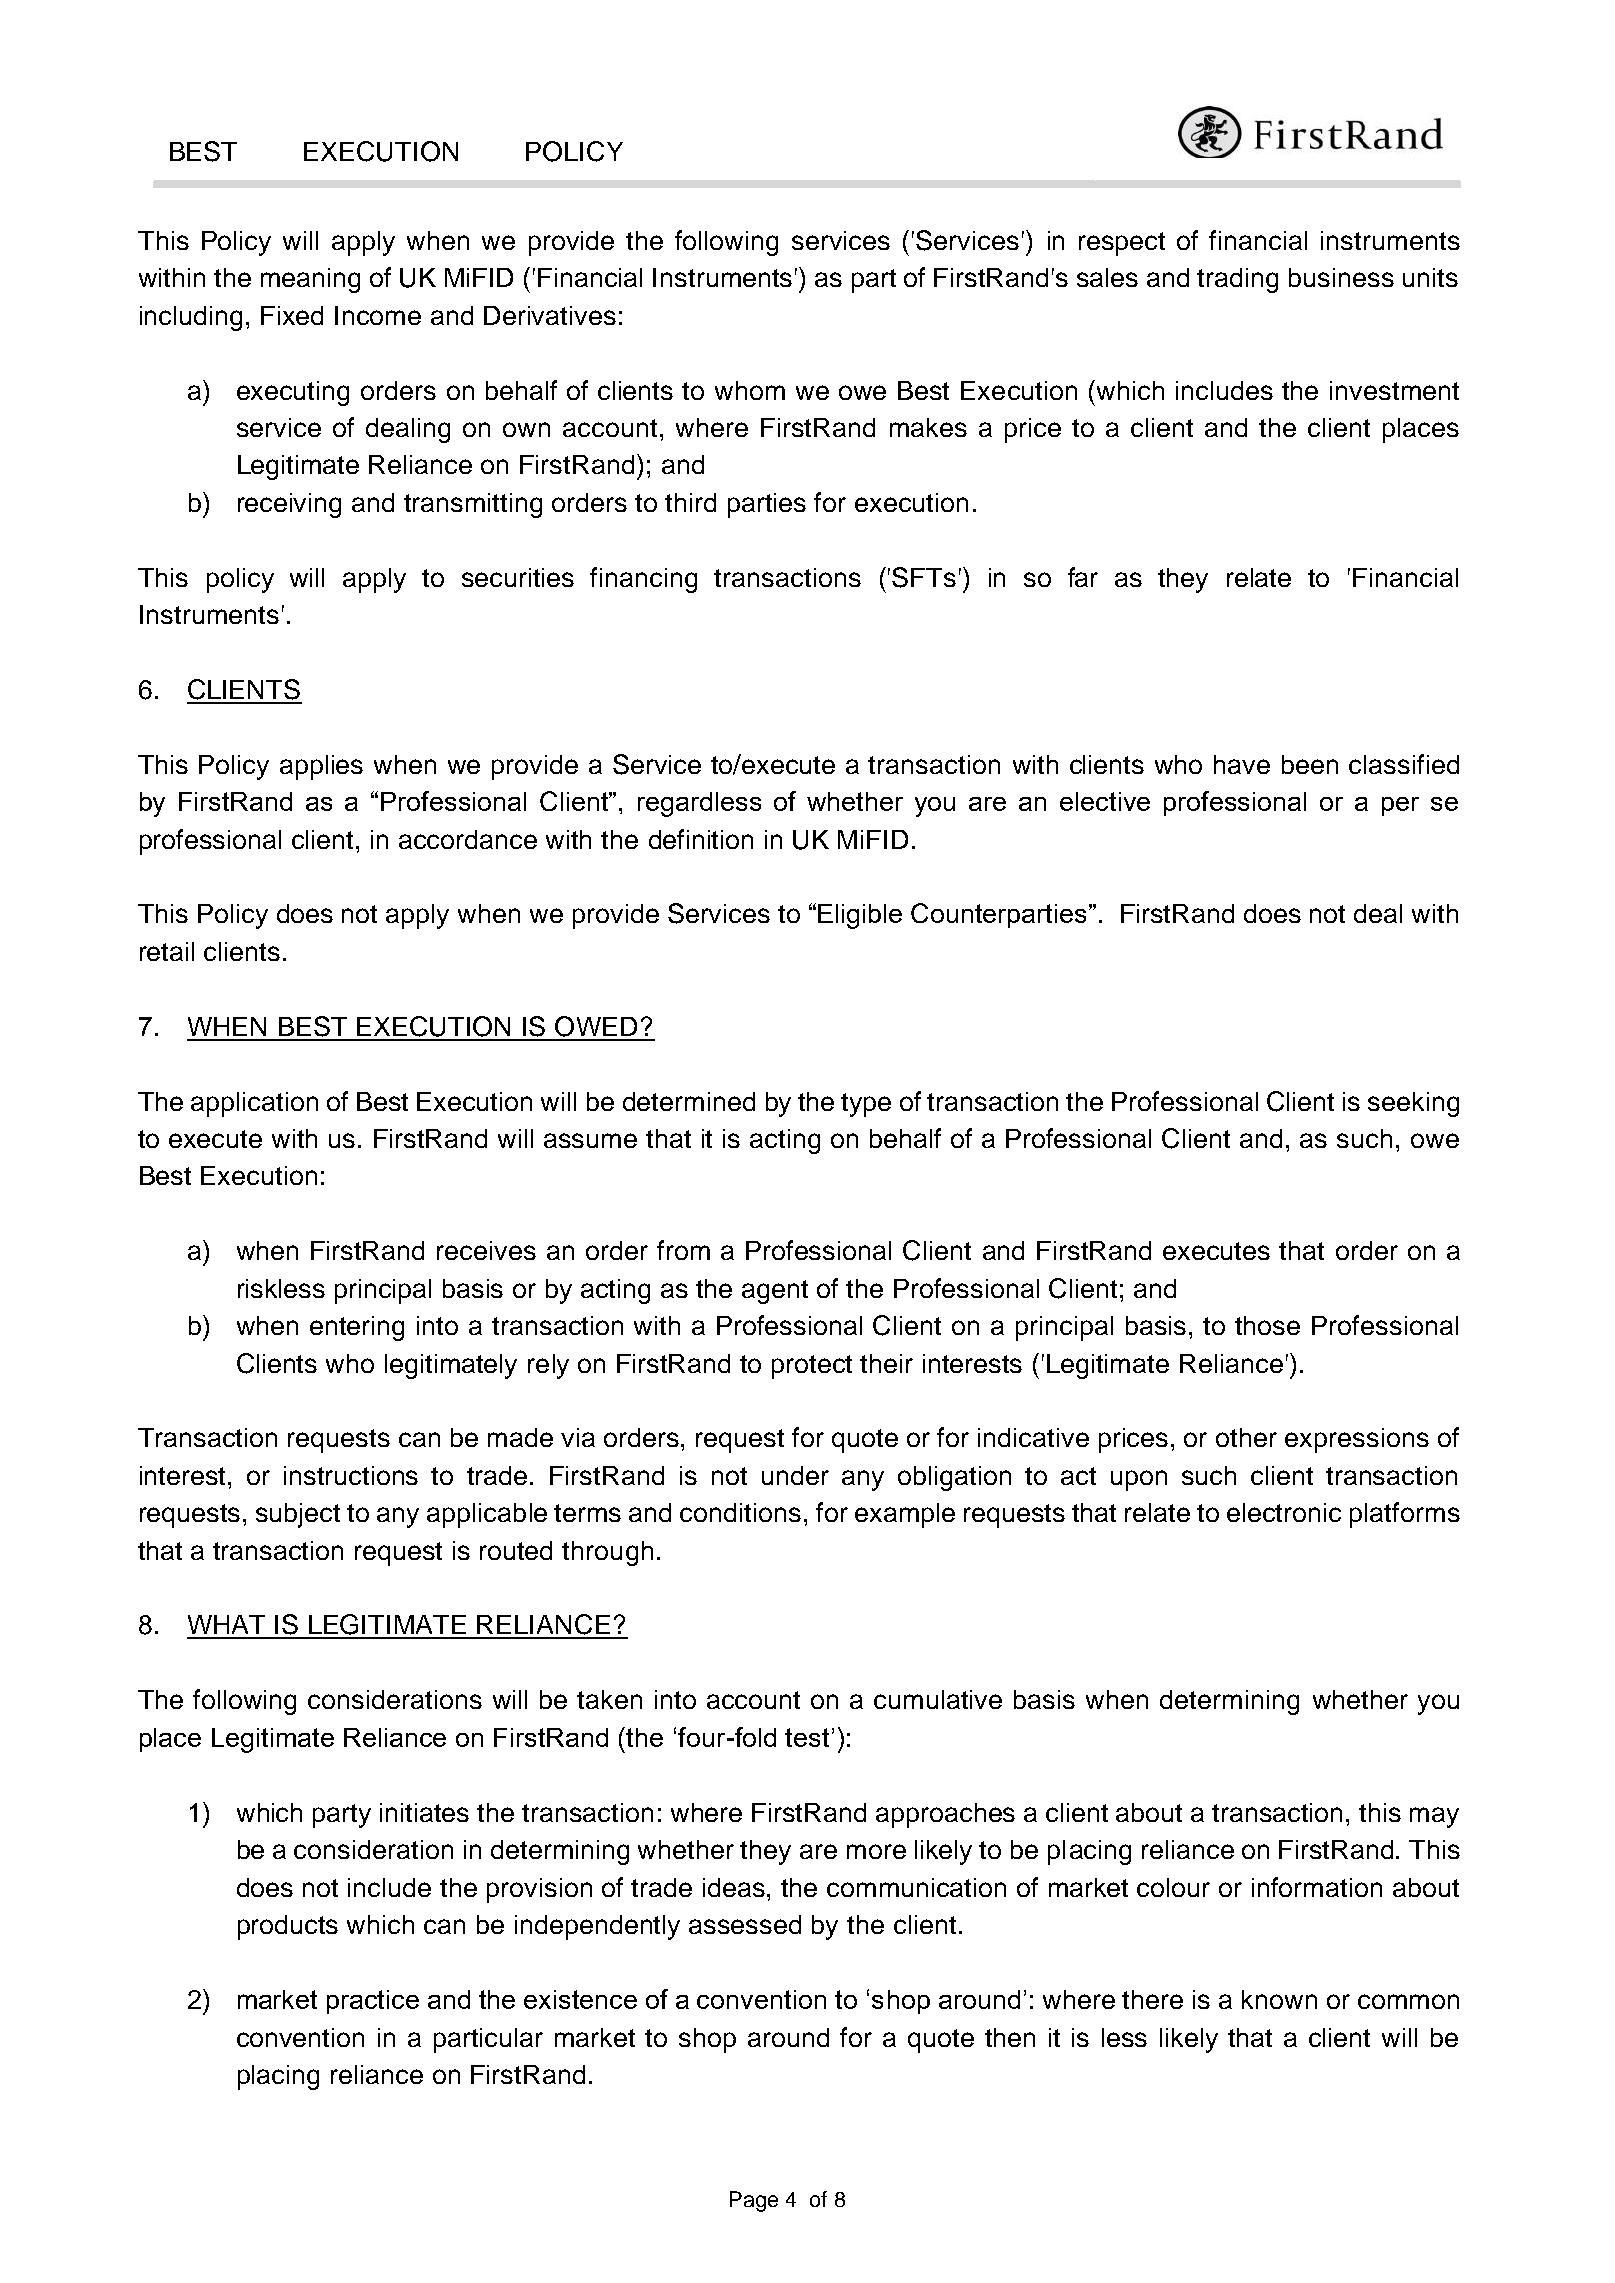 The height and width of the screenshot is (2283, 1615). I want to click on meaning, so click(310, 280).
